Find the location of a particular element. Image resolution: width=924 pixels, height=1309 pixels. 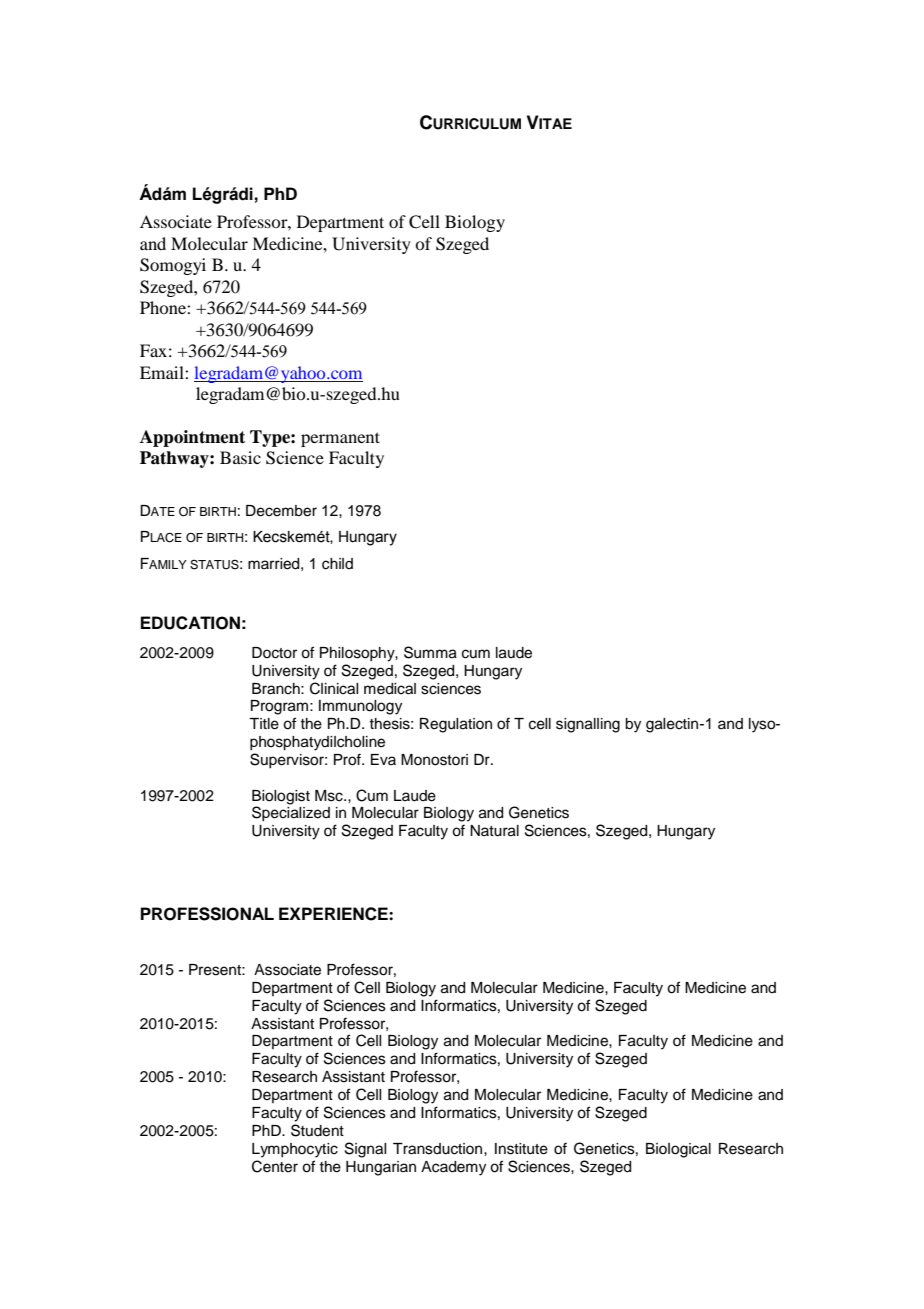

Biological is located at coordinates (678, 1150).
